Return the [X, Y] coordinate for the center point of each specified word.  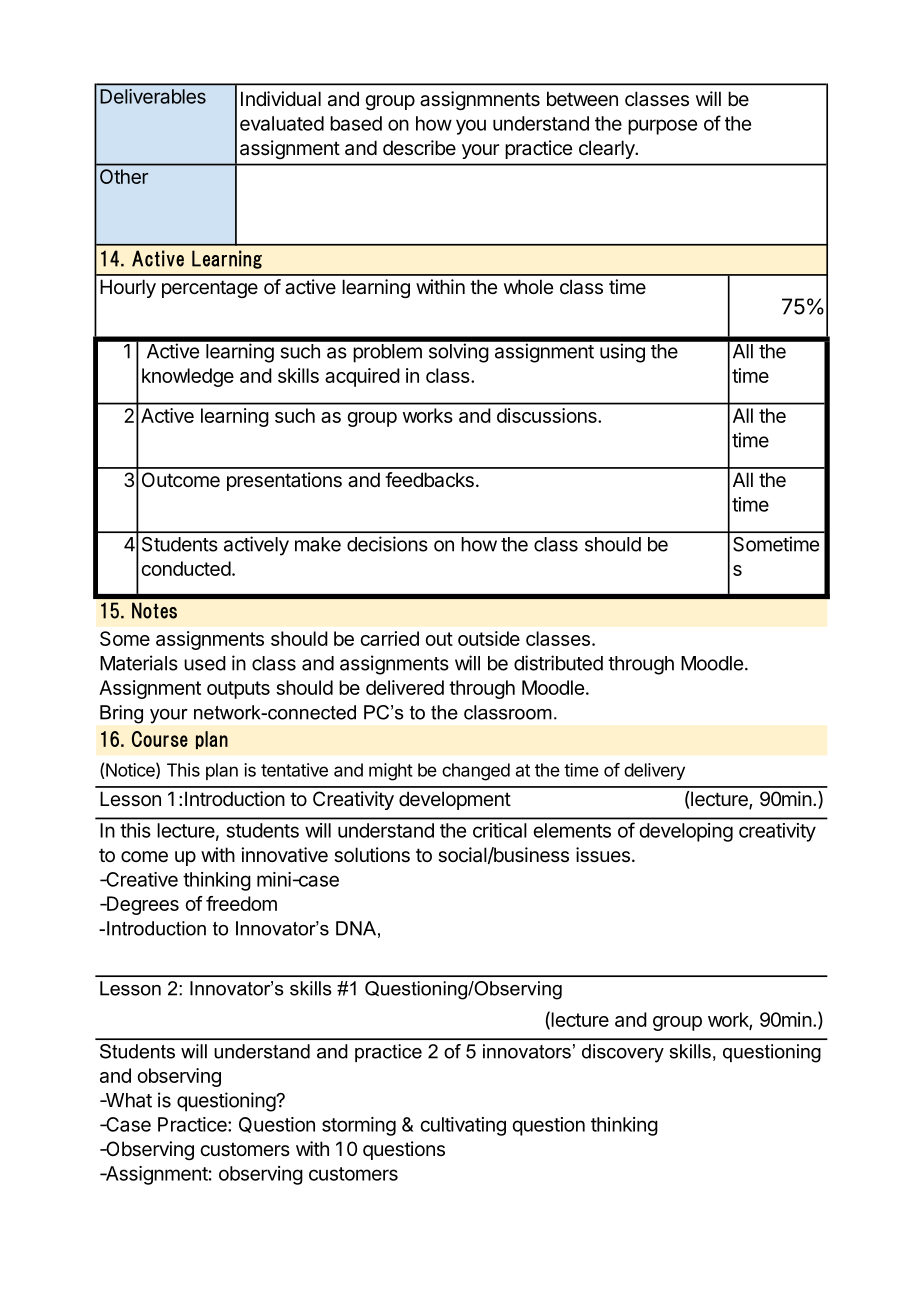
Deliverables [153, 96]
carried [389, 638]
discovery [623, 1053]
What [127, 1100]
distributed [558, 663]
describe [419, 148]
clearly [608, 149]
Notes [154, 610]
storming [359, 1126]
